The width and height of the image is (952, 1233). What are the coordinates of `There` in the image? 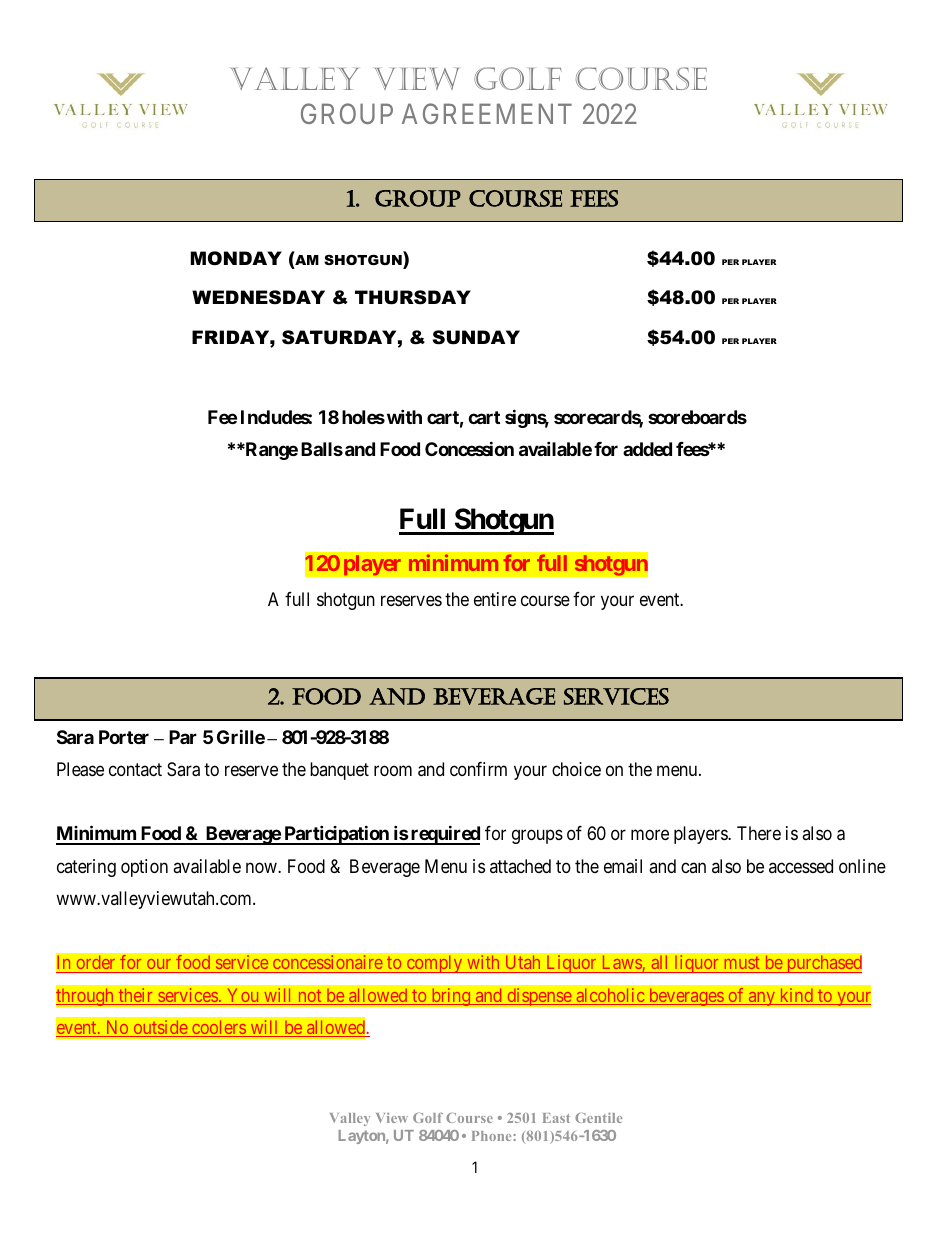 It's located at (759, 833).
